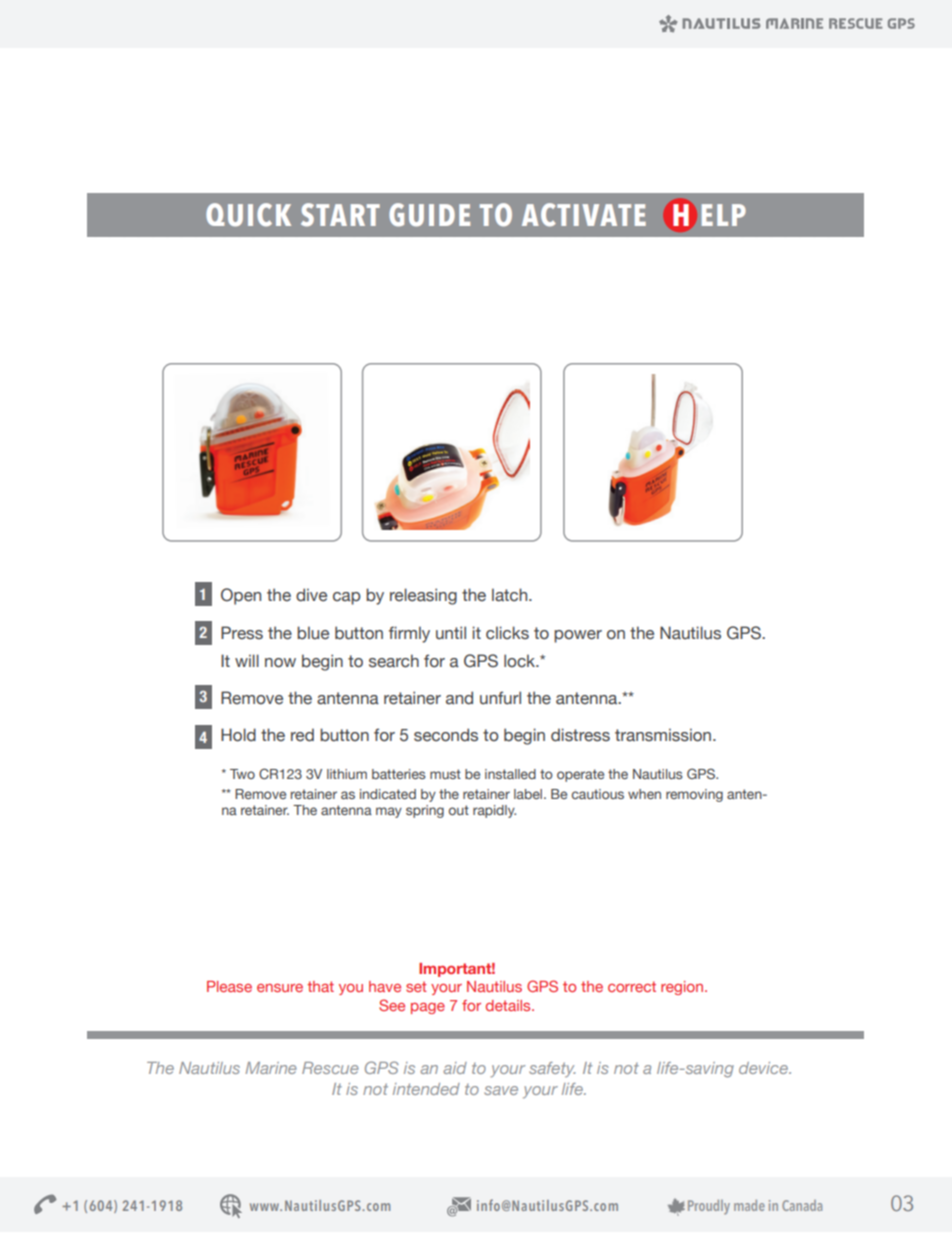  I want to click on rapidly, so click(494, 811).
